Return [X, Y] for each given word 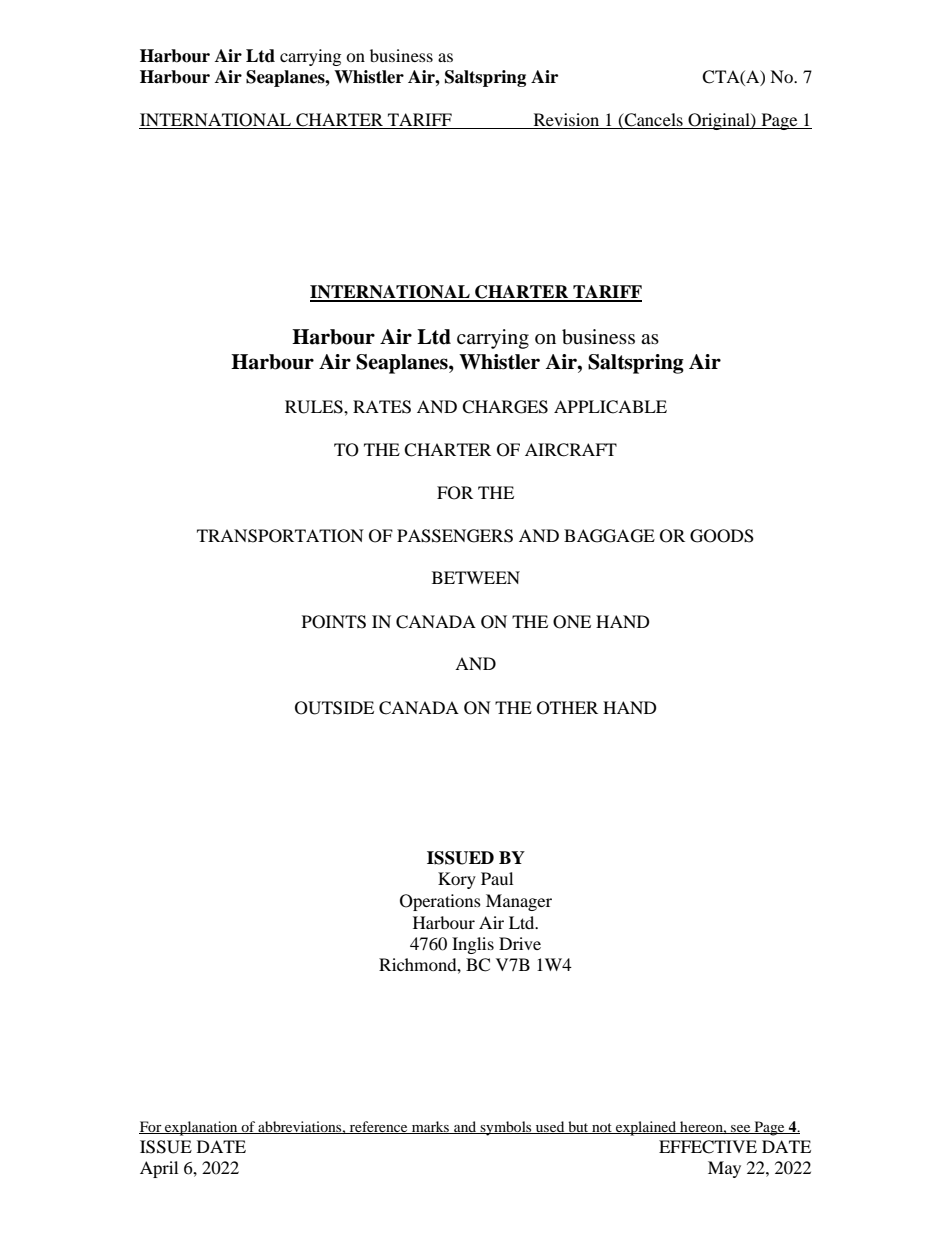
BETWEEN [476, 577]
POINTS [334, 622]
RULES [315, 407]
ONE [572, 622]
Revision [566, 121]
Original [719, 121]
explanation [201, 1128]
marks [430, 1127]
